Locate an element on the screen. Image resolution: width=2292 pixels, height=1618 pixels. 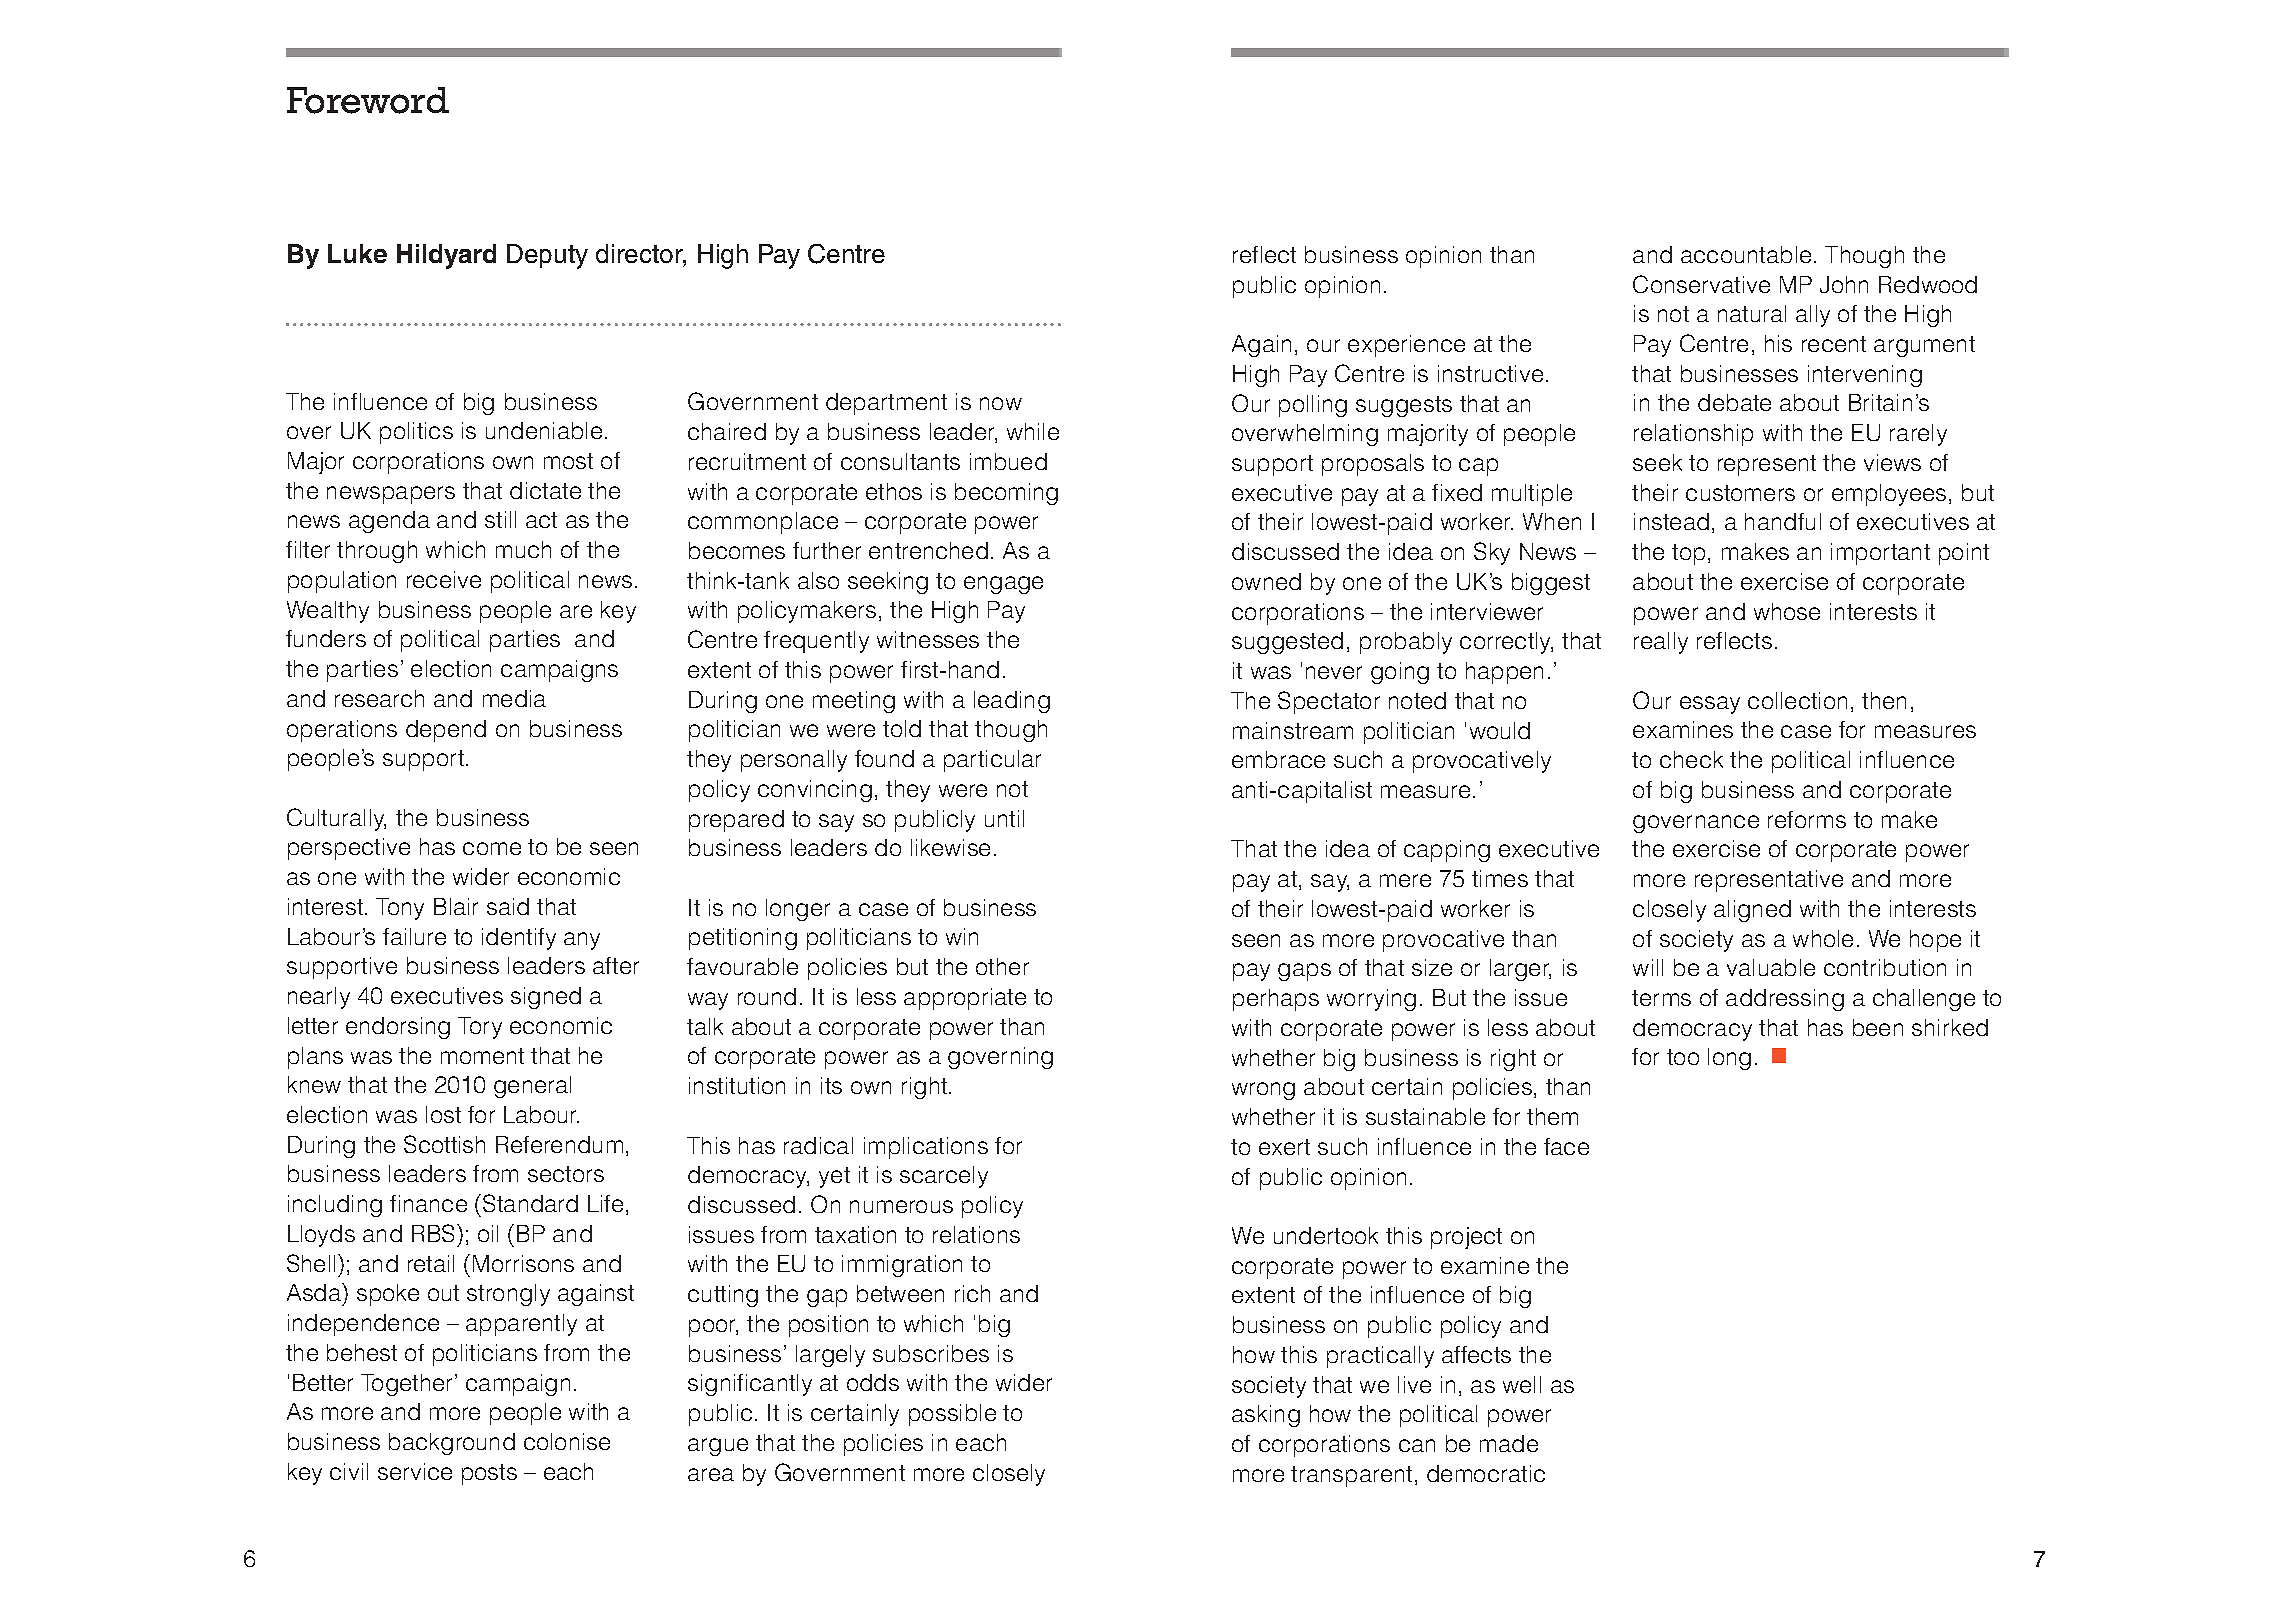
perhaps is located at coordinates (1276, 1000).
